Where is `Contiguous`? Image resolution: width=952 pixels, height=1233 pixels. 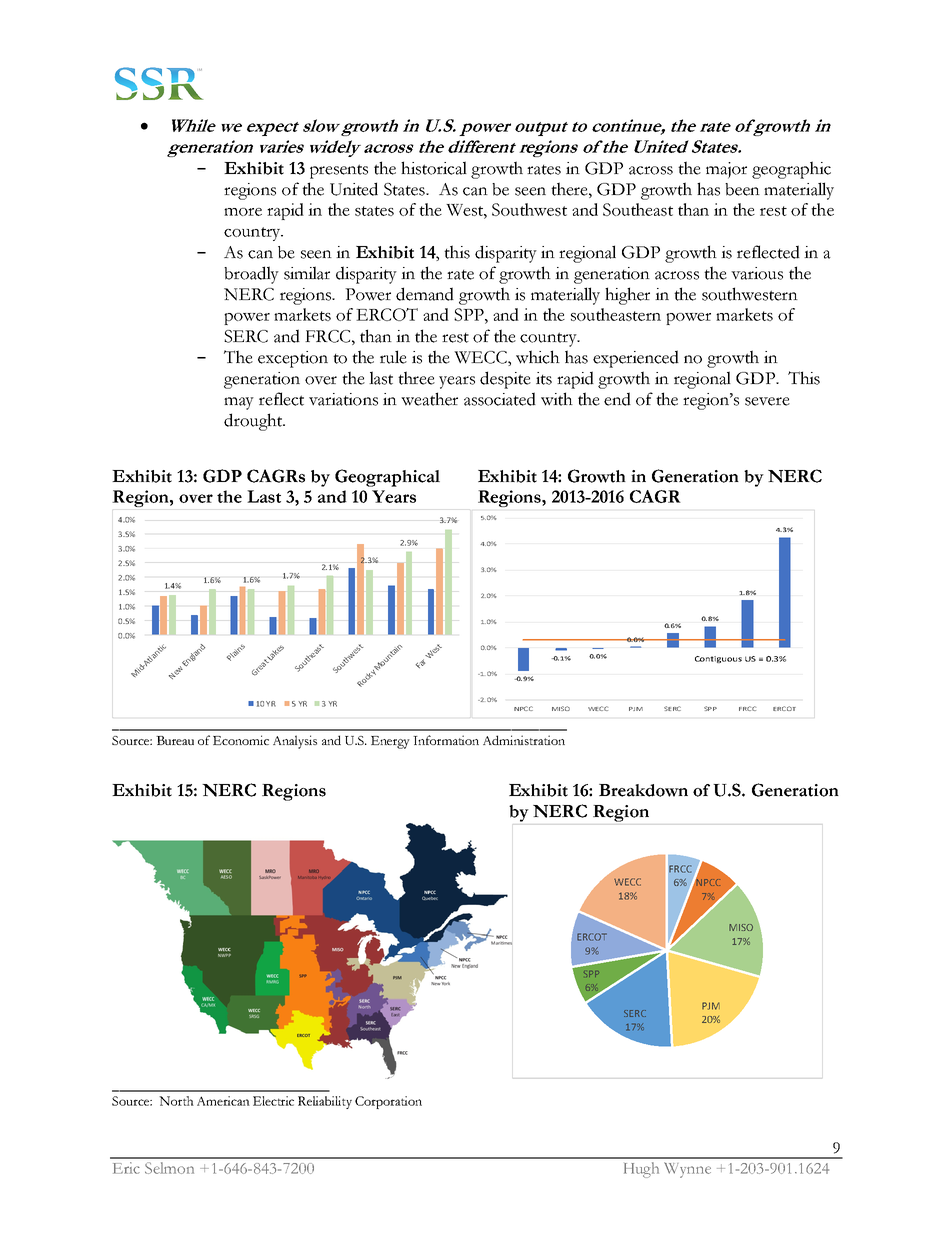 Contiguous is located at coordinates (718, 659).
